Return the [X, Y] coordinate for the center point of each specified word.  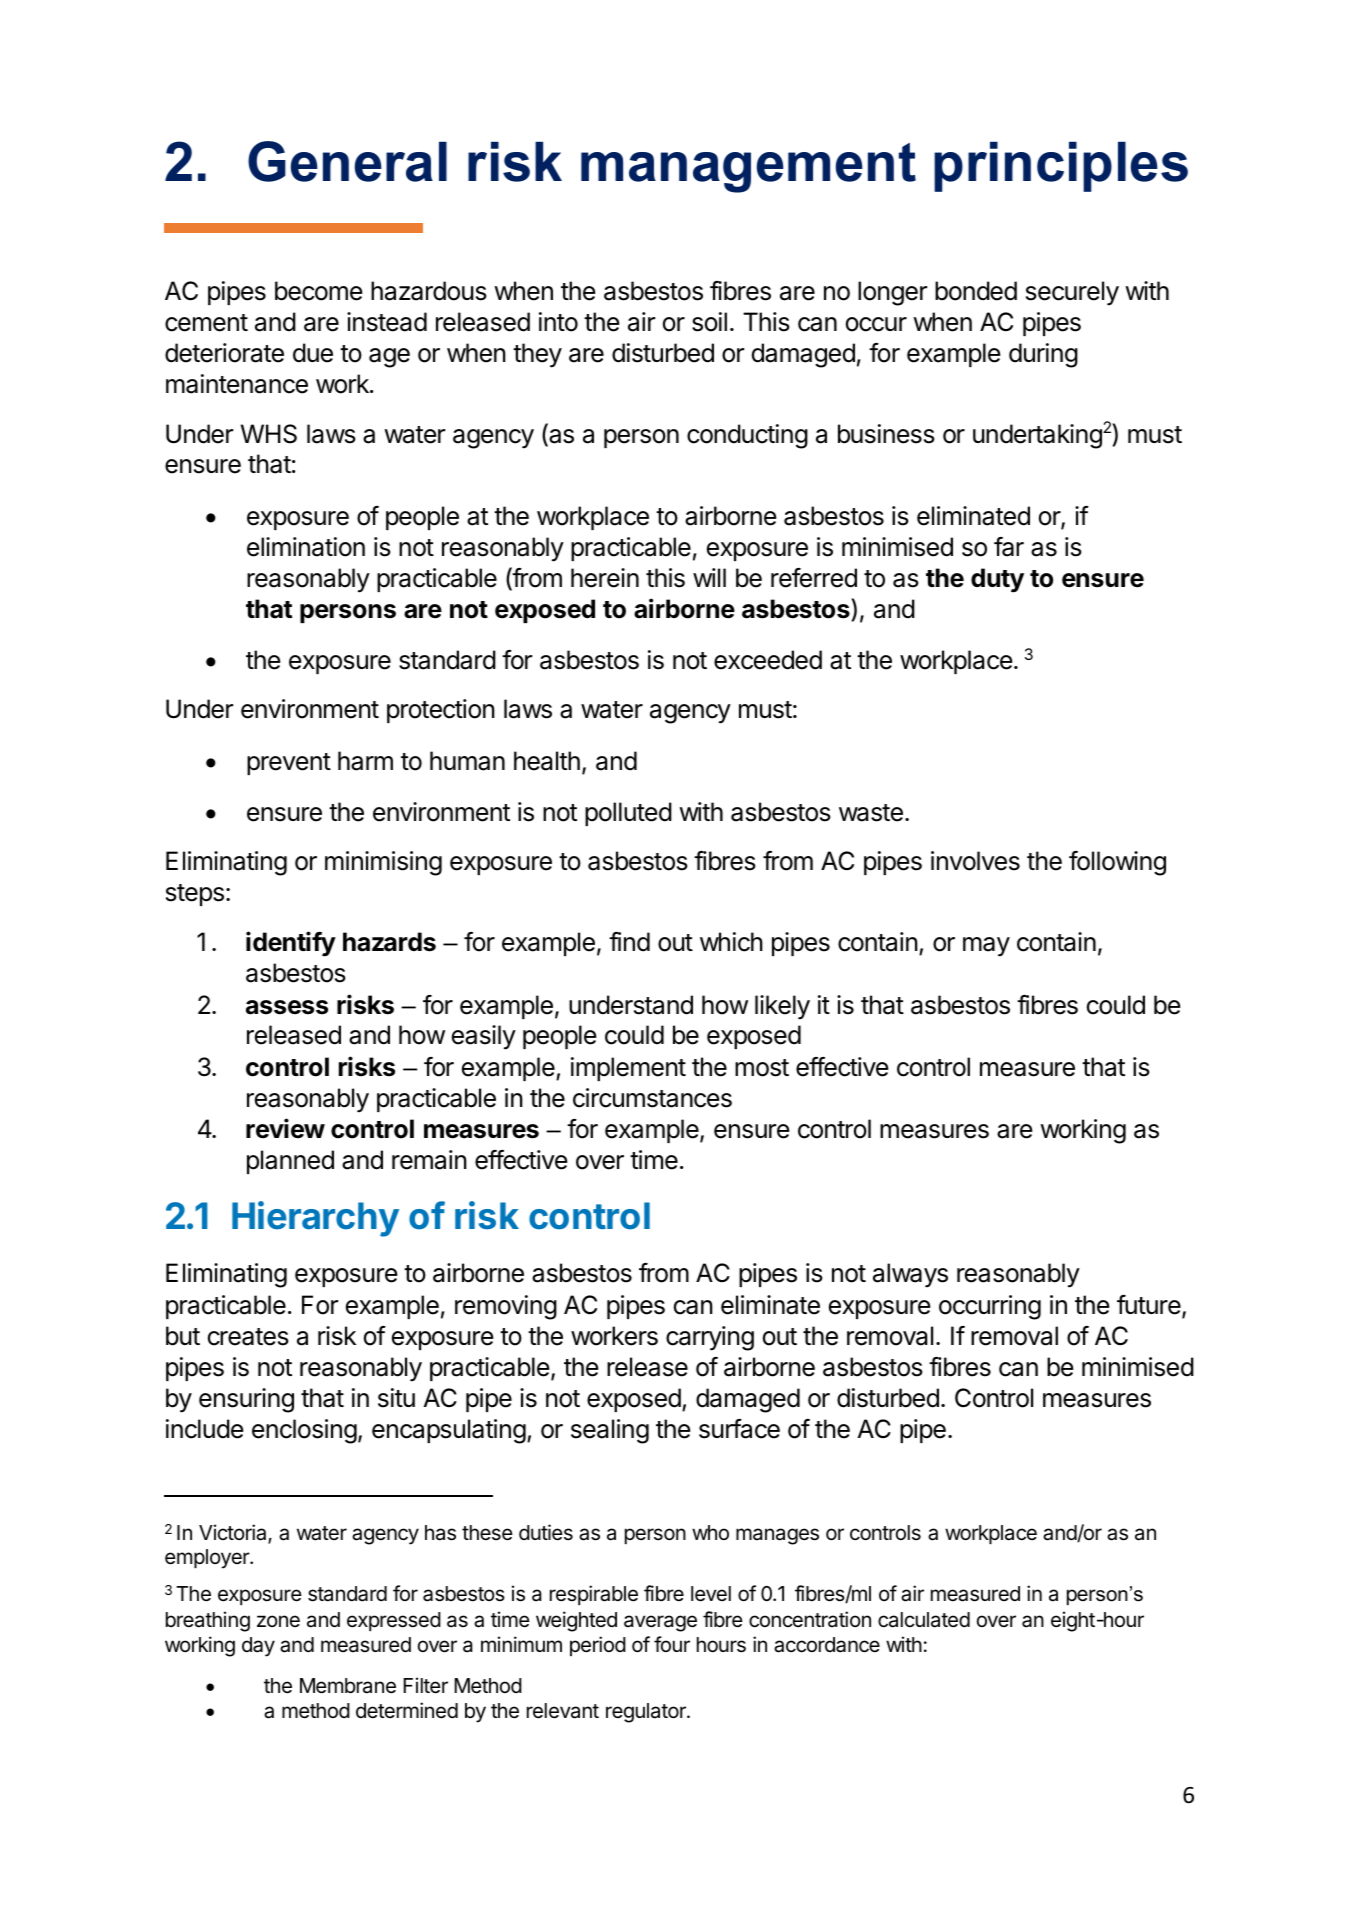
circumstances [652, 1098]
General [347, 161]
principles [1061, 167]
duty [997, 580]
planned [290, 1162]
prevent [289, 764]
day [258, 1647]
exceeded [768, 660]
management [748, 168]
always [910, 1275]
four [672, 1644]
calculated [924, 1620]
